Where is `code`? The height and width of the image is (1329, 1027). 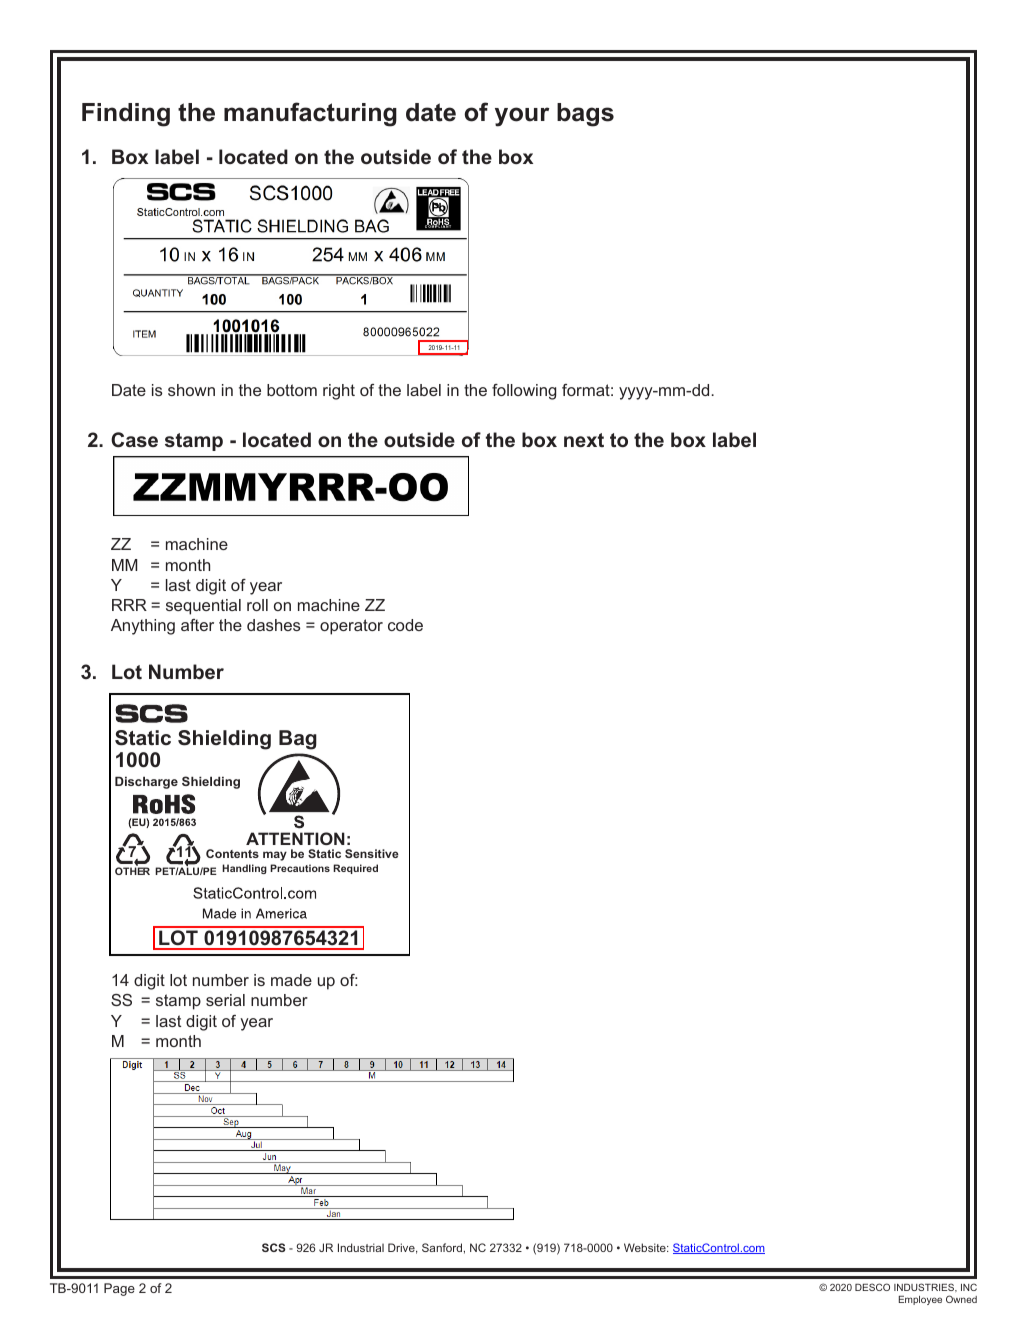
code is located at coordinates (405, 625).
